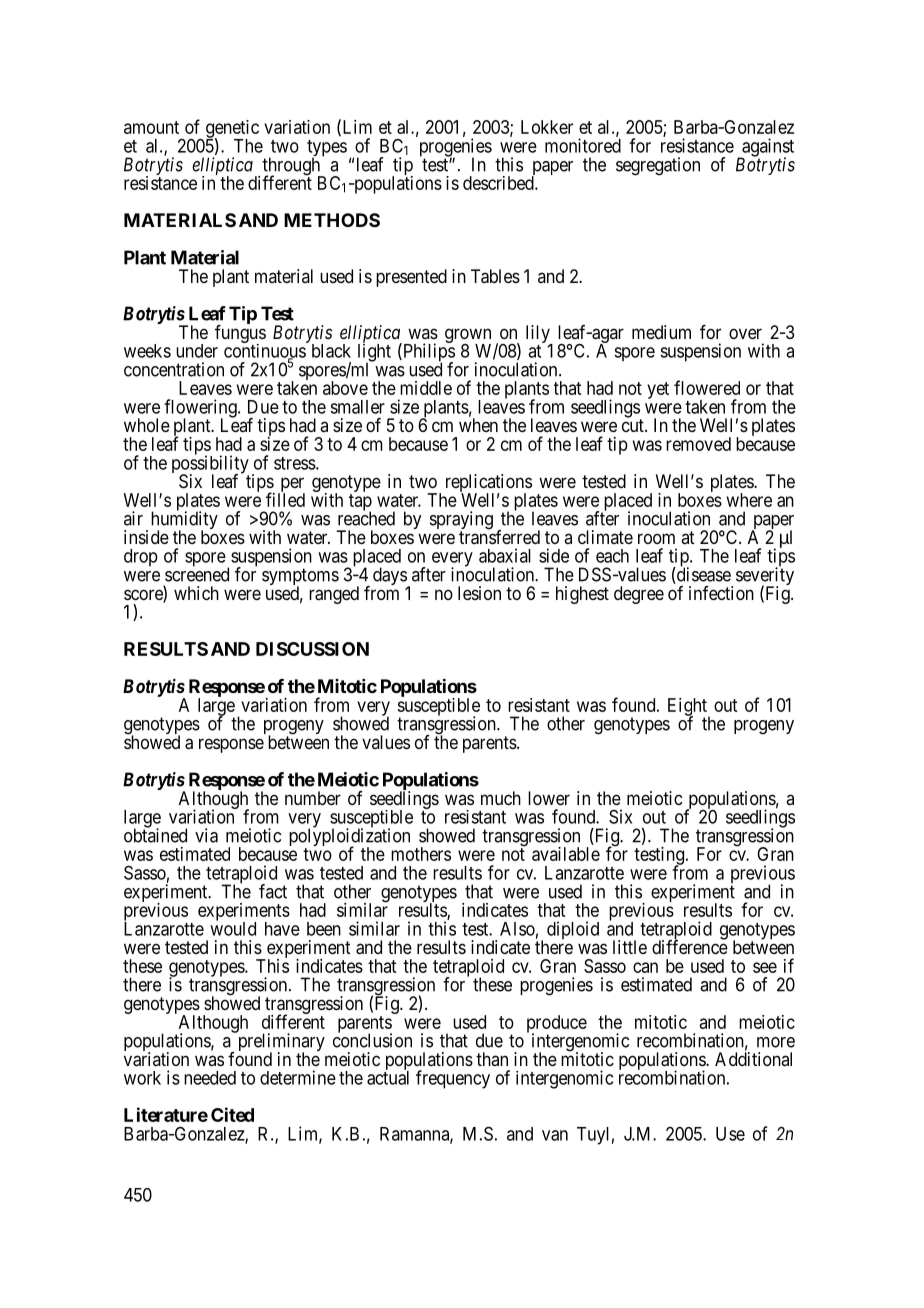 The image size is (924, 1308). What do you see at coordinates (232, 1114) in the screenshot?
I see `Cited` at bounding box center [232, 1114].
